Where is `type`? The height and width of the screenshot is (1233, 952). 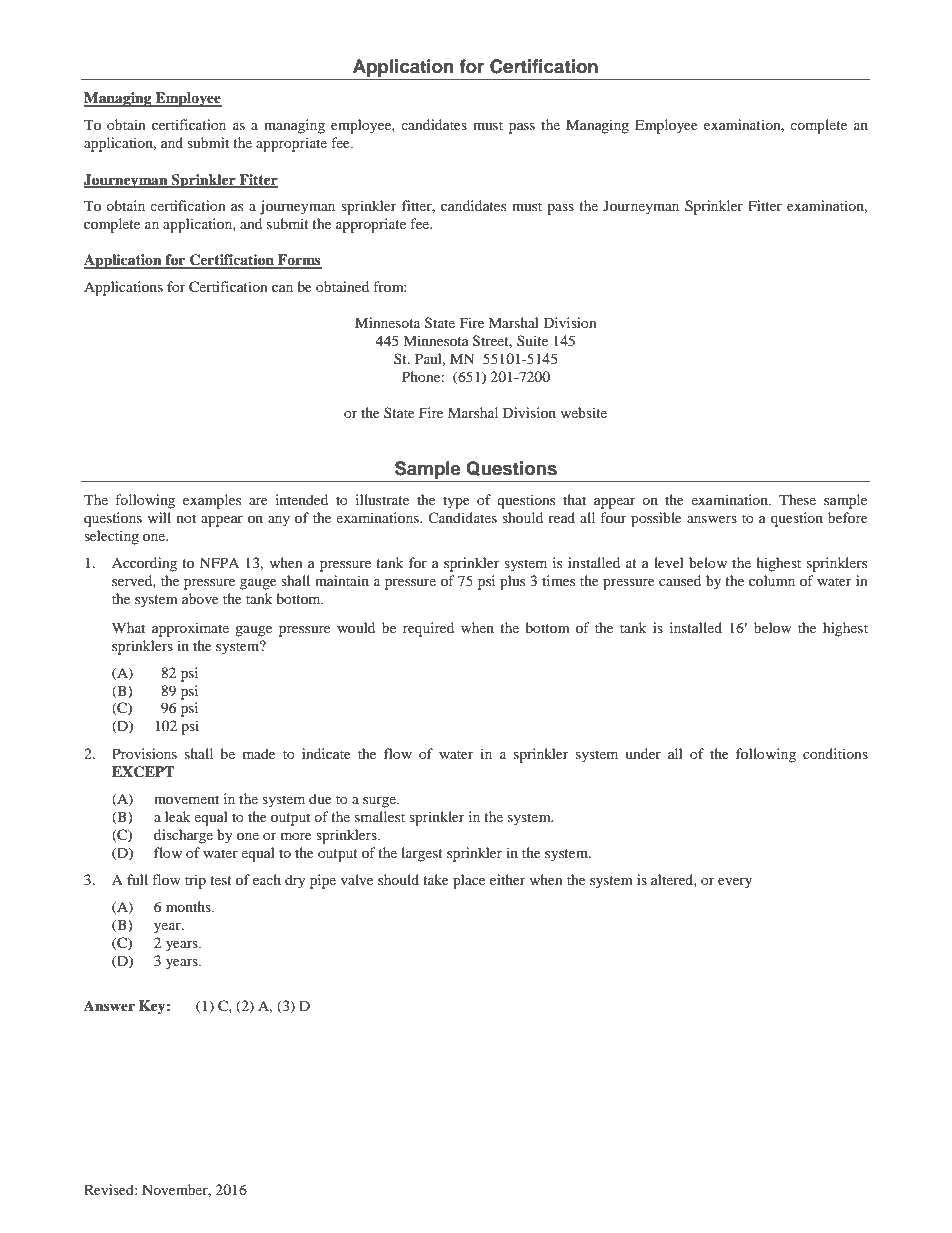 type is located at coordinates (456, 502).
